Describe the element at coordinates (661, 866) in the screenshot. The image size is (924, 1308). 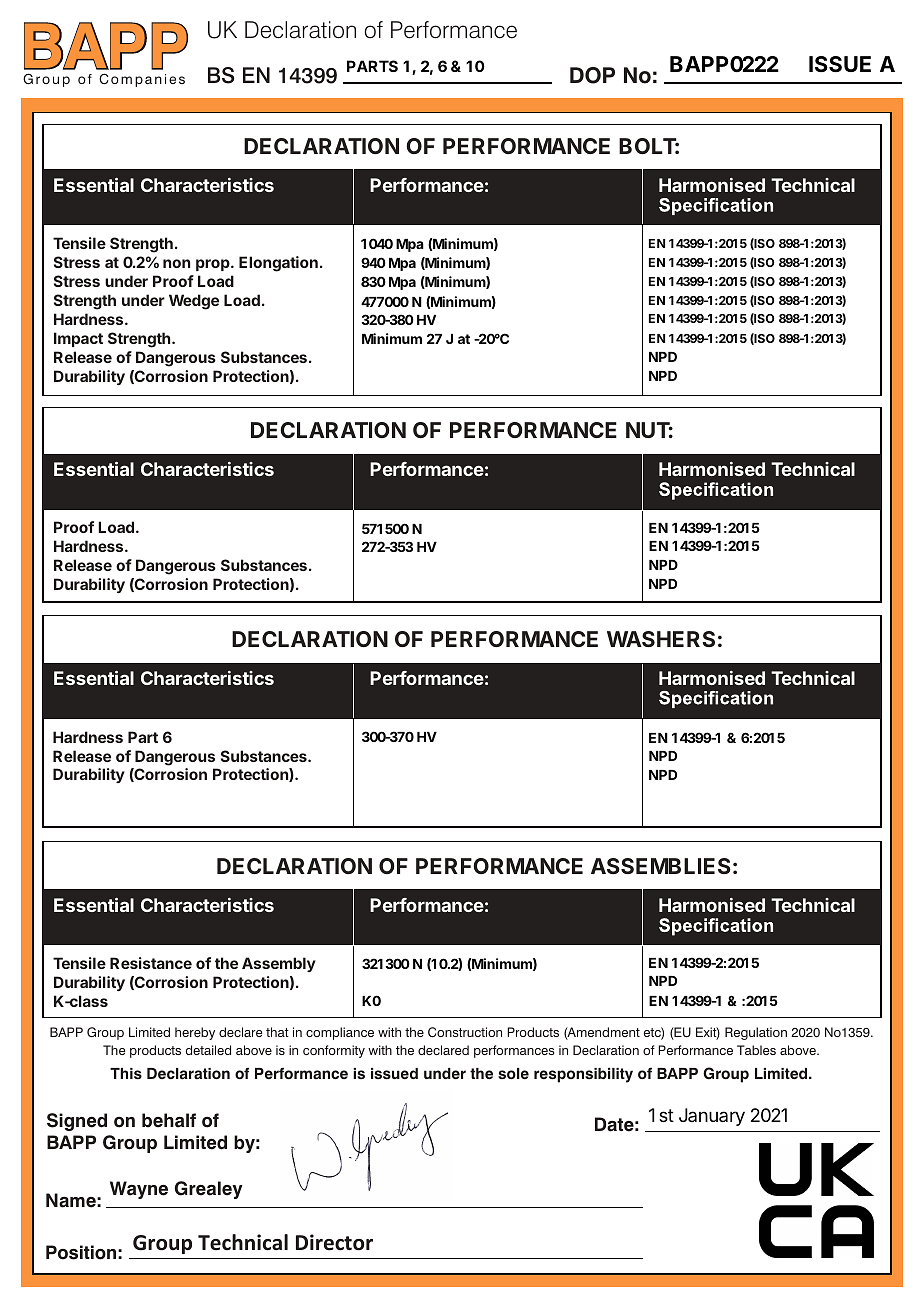
I see `ASSEMBLIES` at that location.
